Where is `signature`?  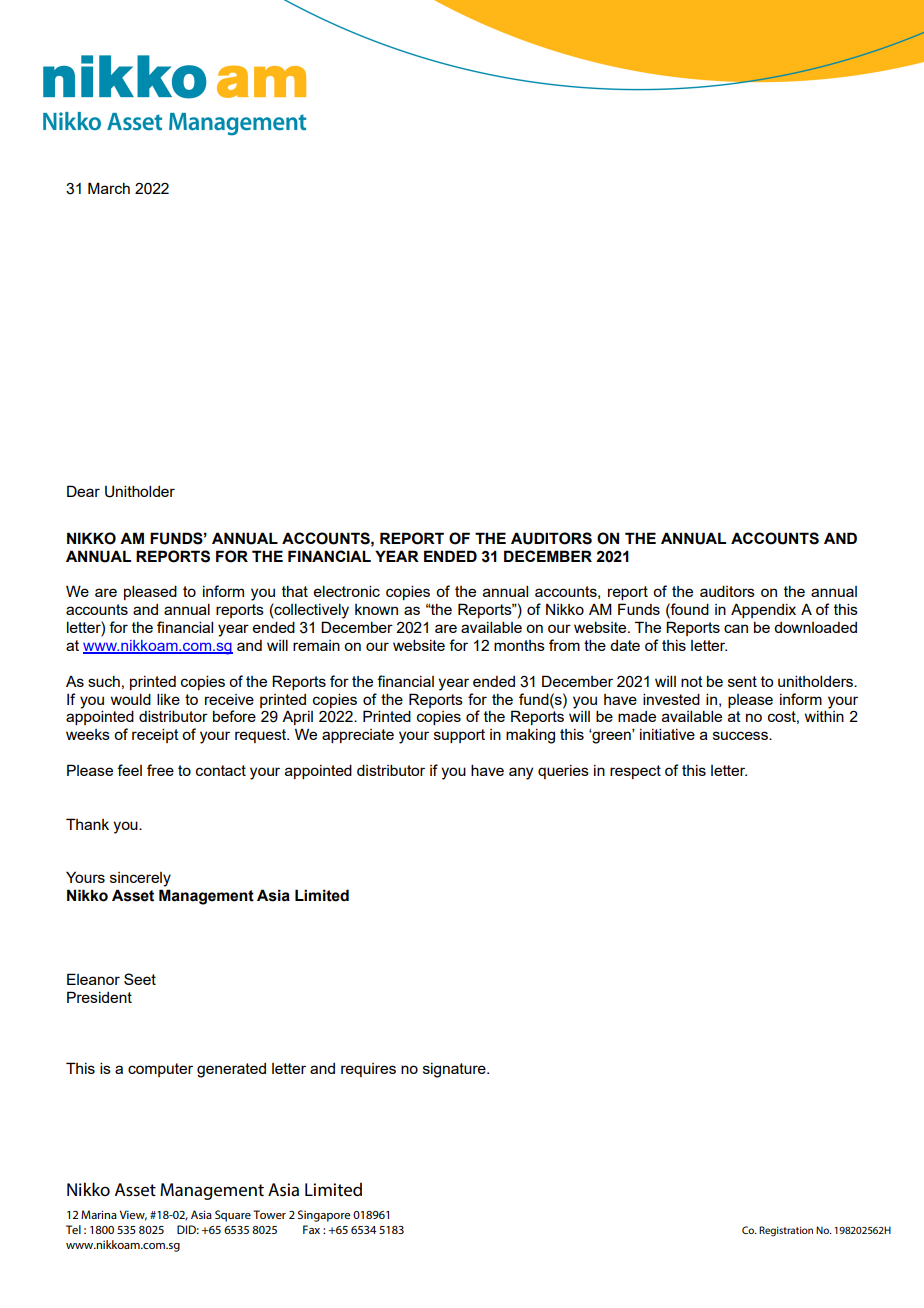 signature is located at coordinates (455, 1070).
